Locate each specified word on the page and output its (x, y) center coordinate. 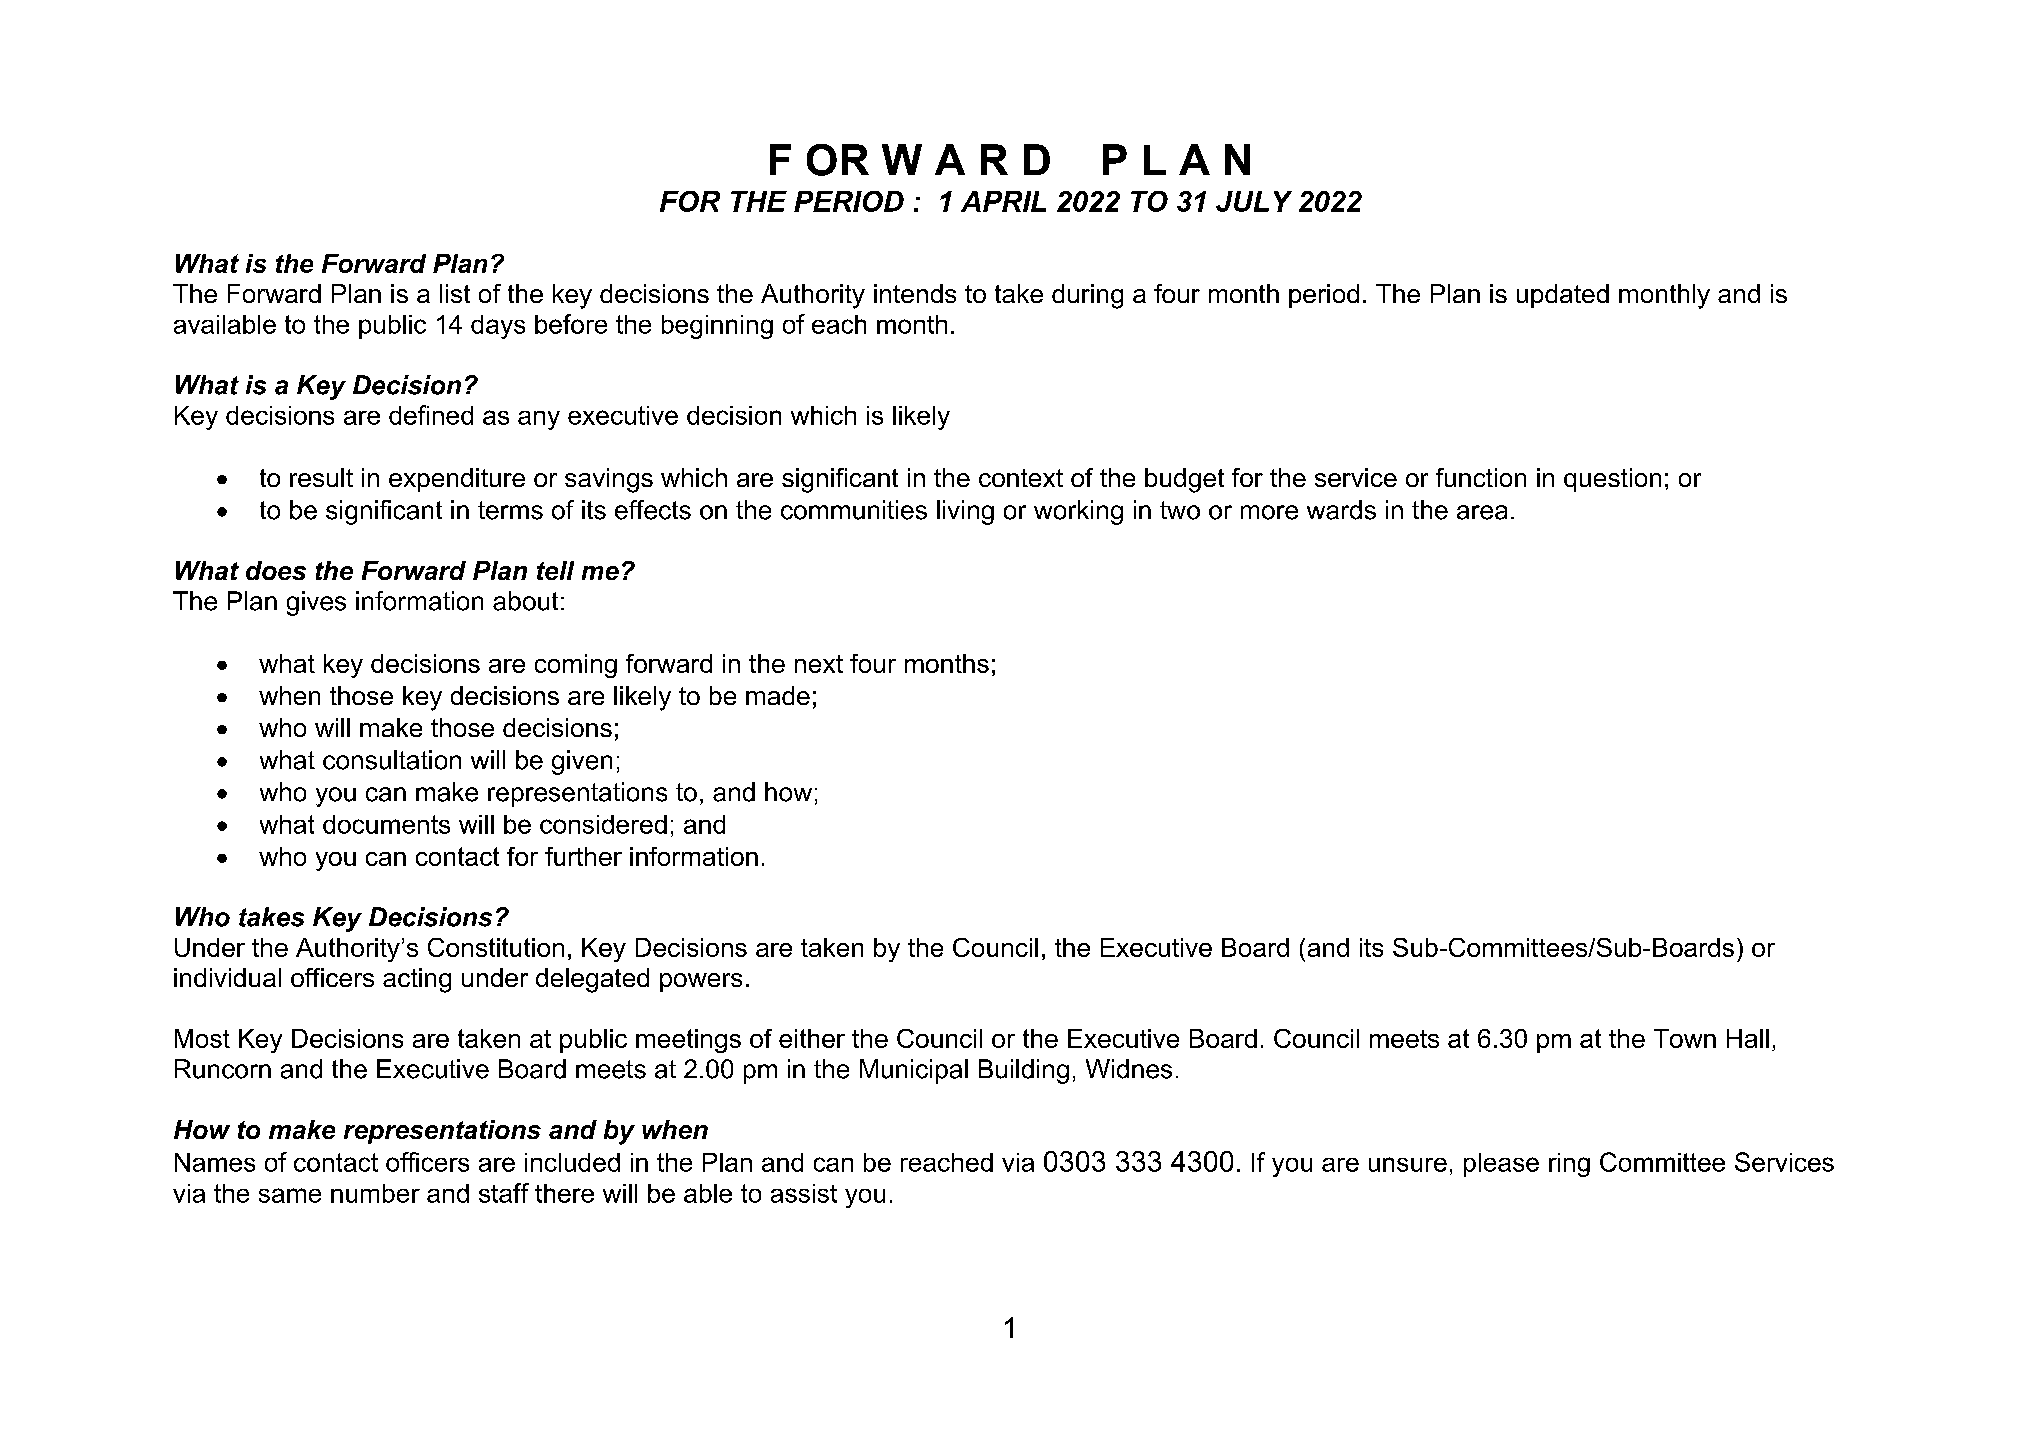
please (1501, 1165)
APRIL (1003, 201)
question (1612, 480)
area (1482, 512)
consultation (392, 760)
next (819, 664)
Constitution (496, 947)
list (455, 293)
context (1021, 478)
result (321, 477)
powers (701, 982)
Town (1685, 1038)
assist (804, 1193)
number (375, 1193)
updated (1563, 296)
